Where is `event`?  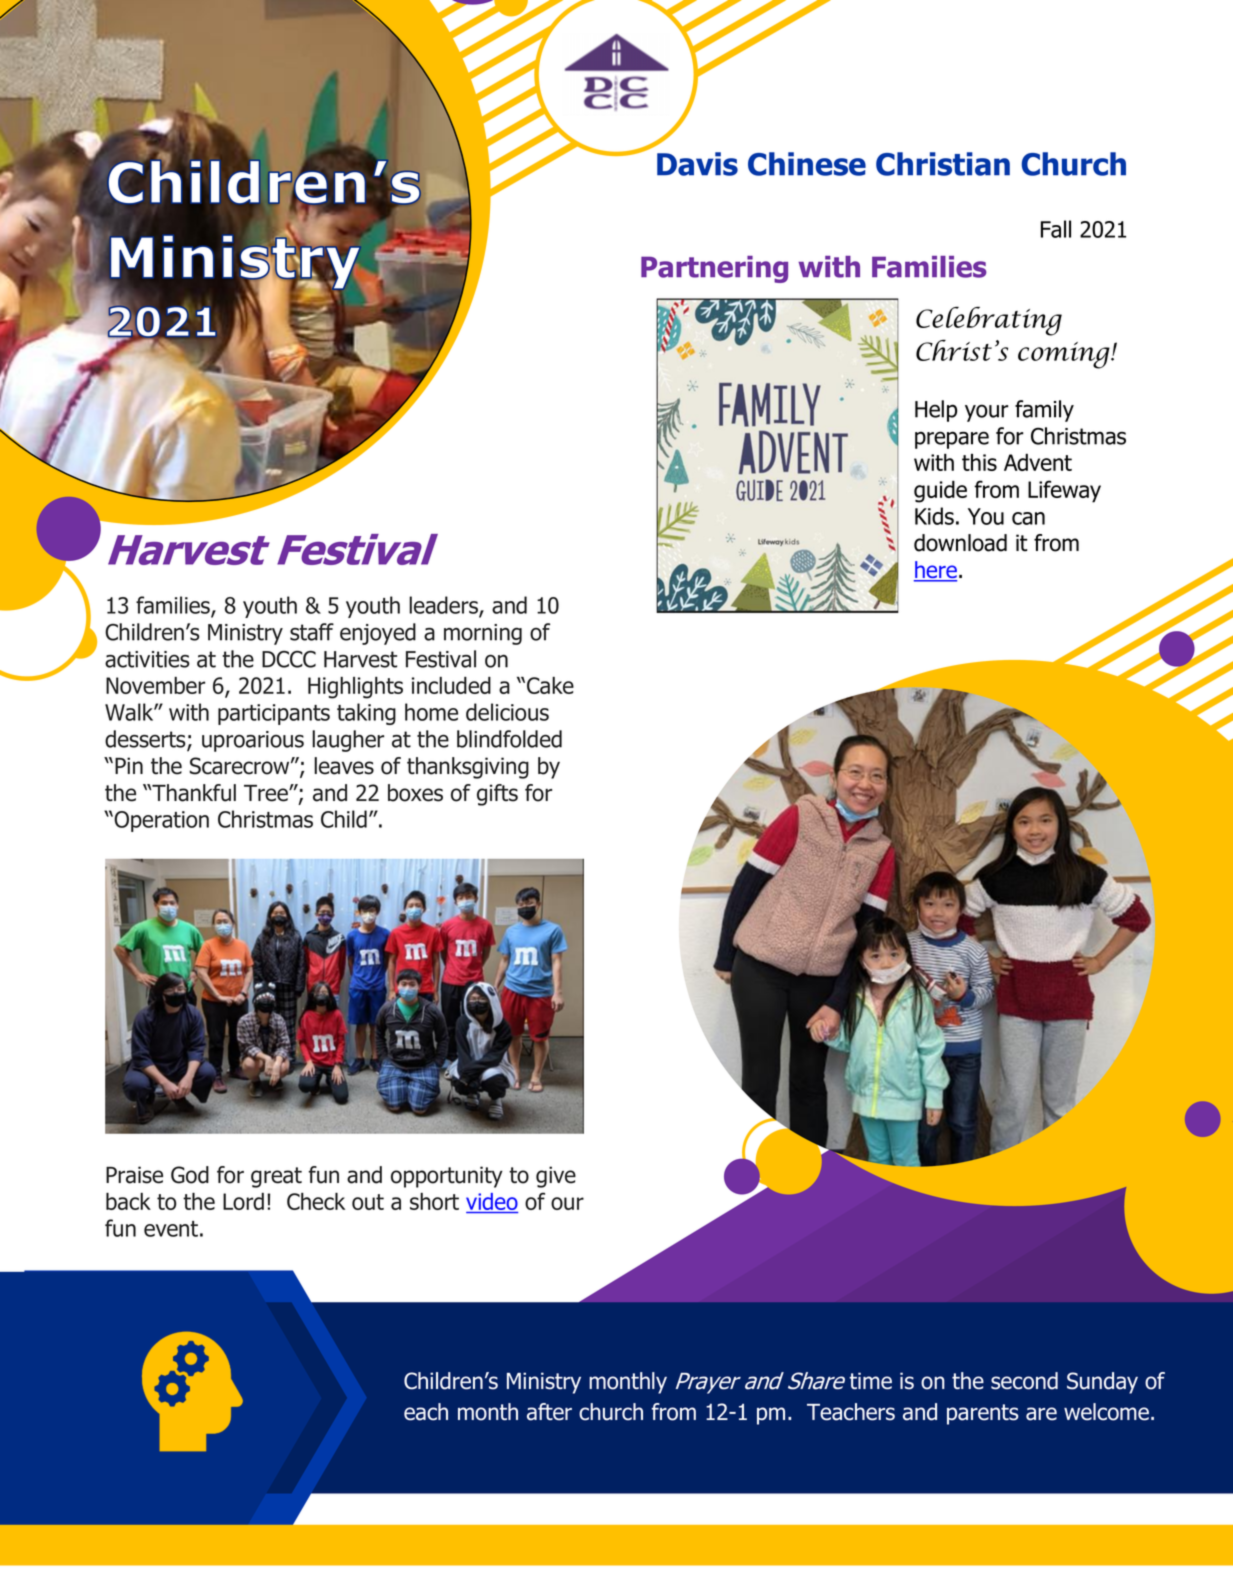 event is located at coordinates (171, 1229).
